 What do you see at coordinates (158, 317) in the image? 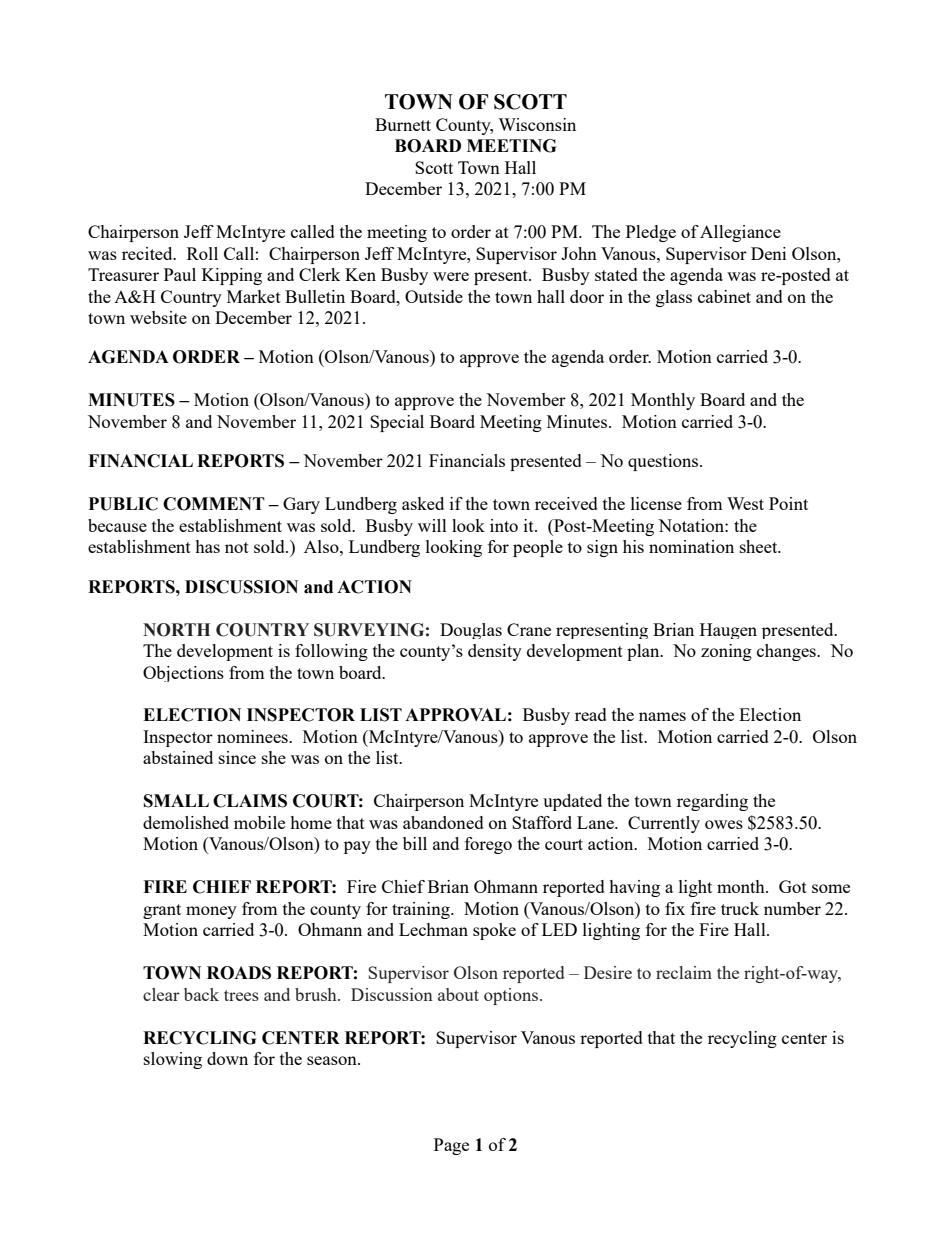
I see `website` at bounding box center [158, 317].
